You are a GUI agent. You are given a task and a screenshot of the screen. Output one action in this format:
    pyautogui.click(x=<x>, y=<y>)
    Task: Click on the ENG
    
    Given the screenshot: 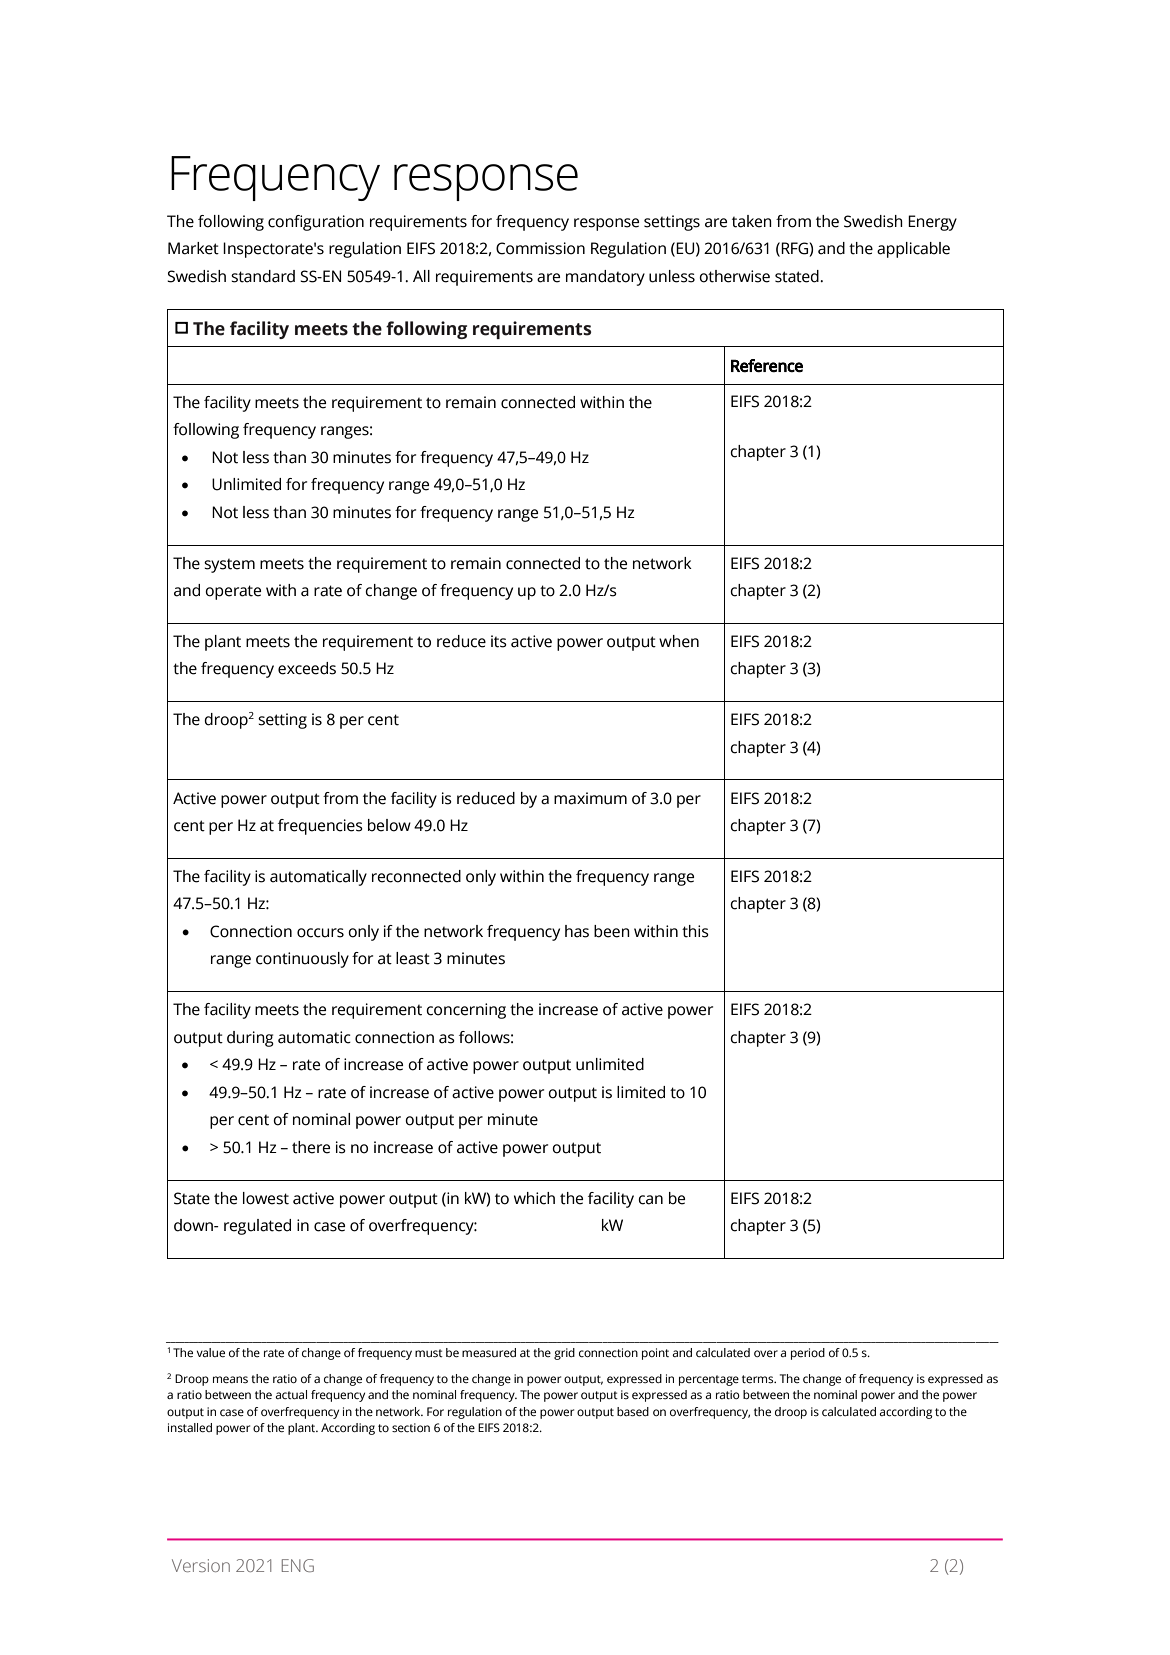 What is the action you would take?
    pyautogui.click(x=298, y=1565)
